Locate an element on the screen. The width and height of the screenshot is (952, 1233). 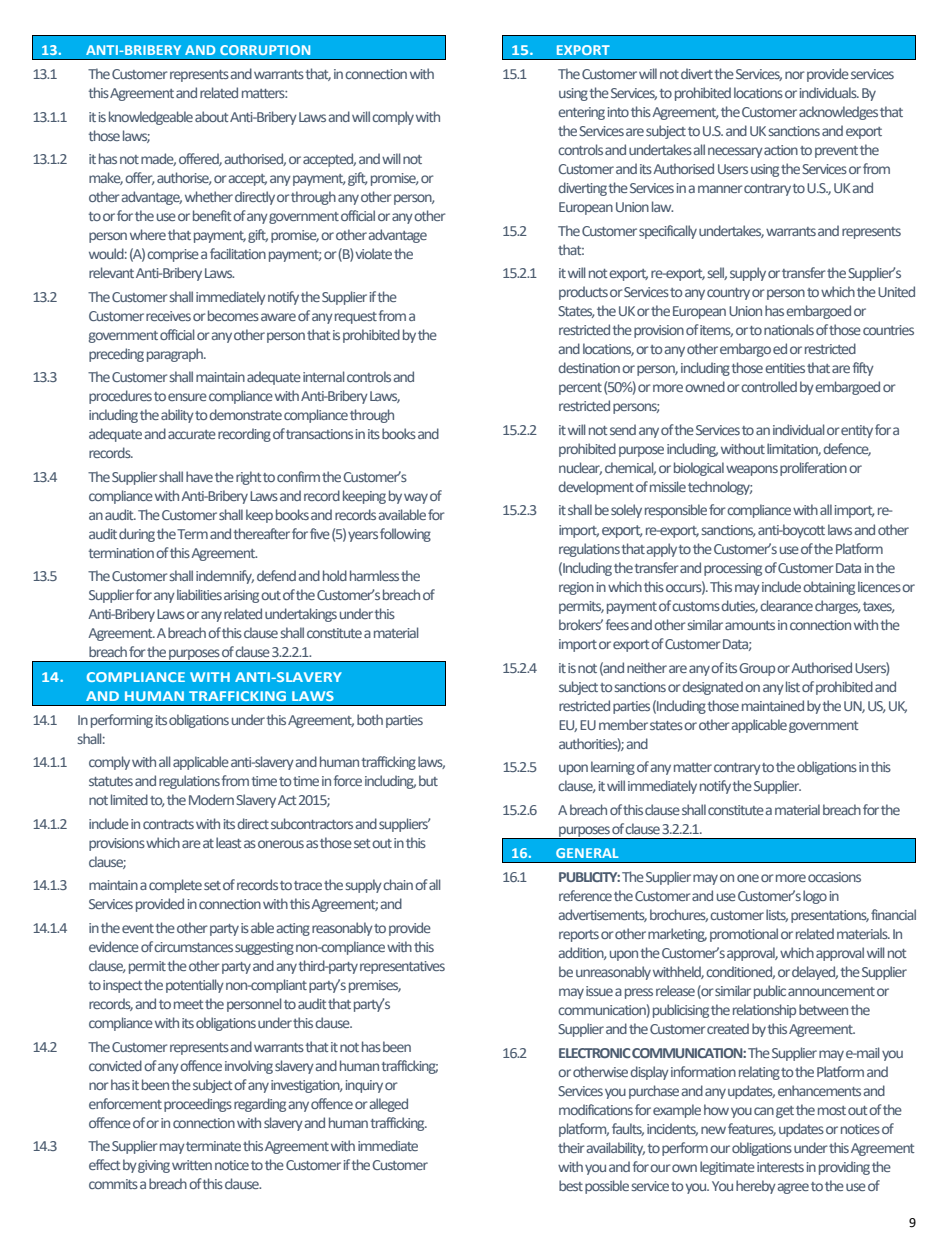
but is located at coordinates (428, 780).
